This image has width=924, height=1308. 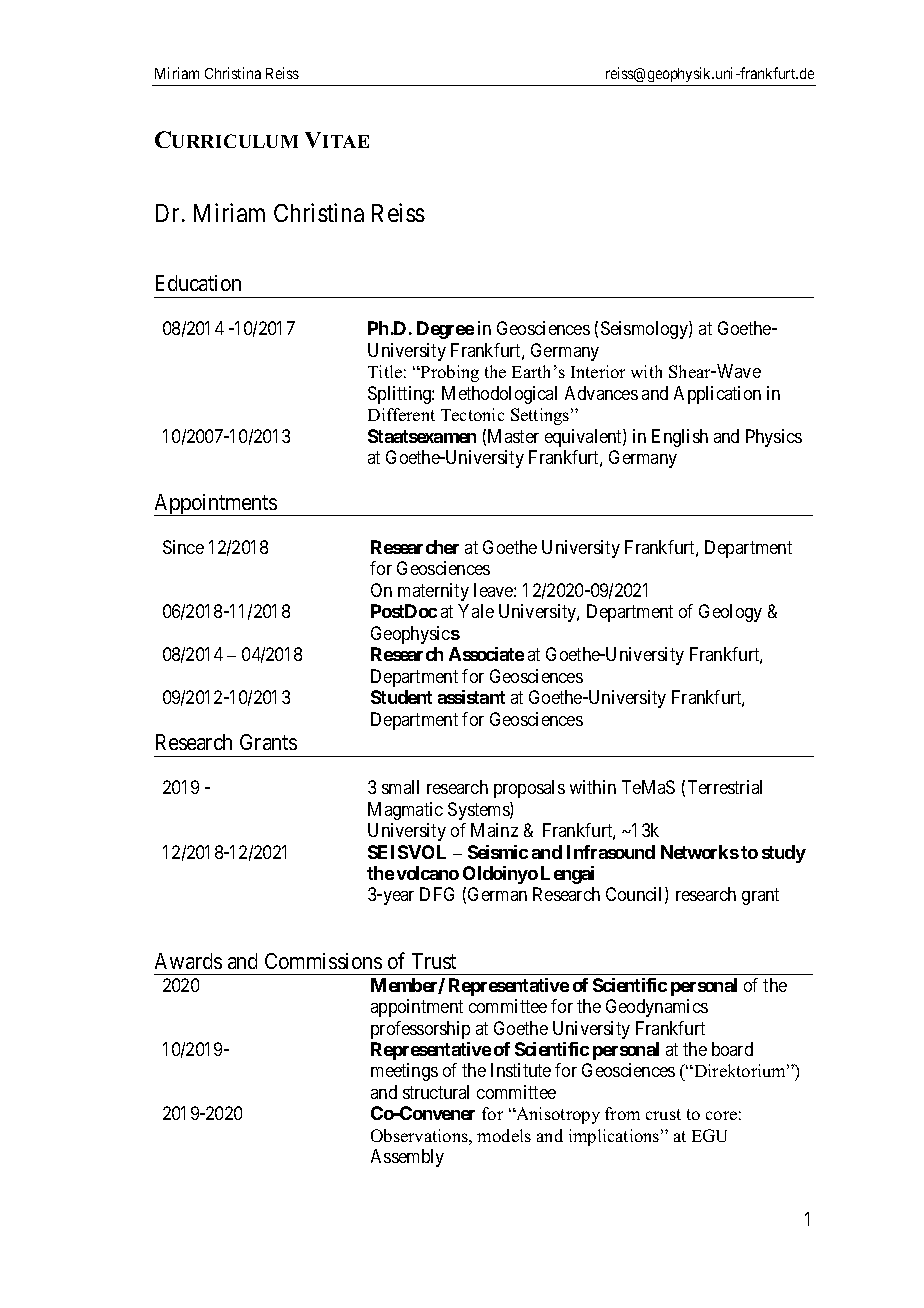 What do you see at coordinates (437, 894) in the image?
I see `DFG` at bounding box center [437, 894].
